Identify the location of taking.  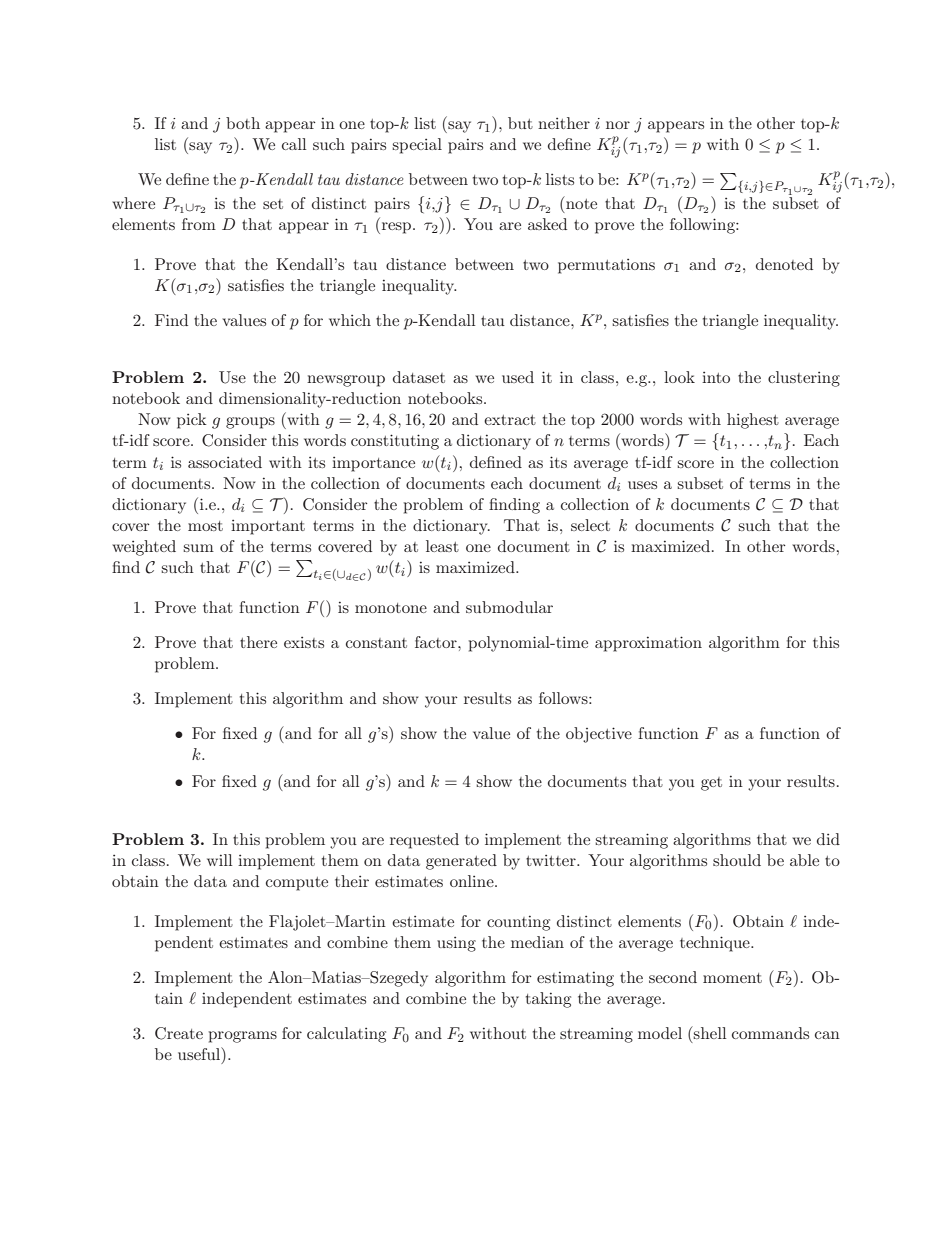
(548, 1000).
